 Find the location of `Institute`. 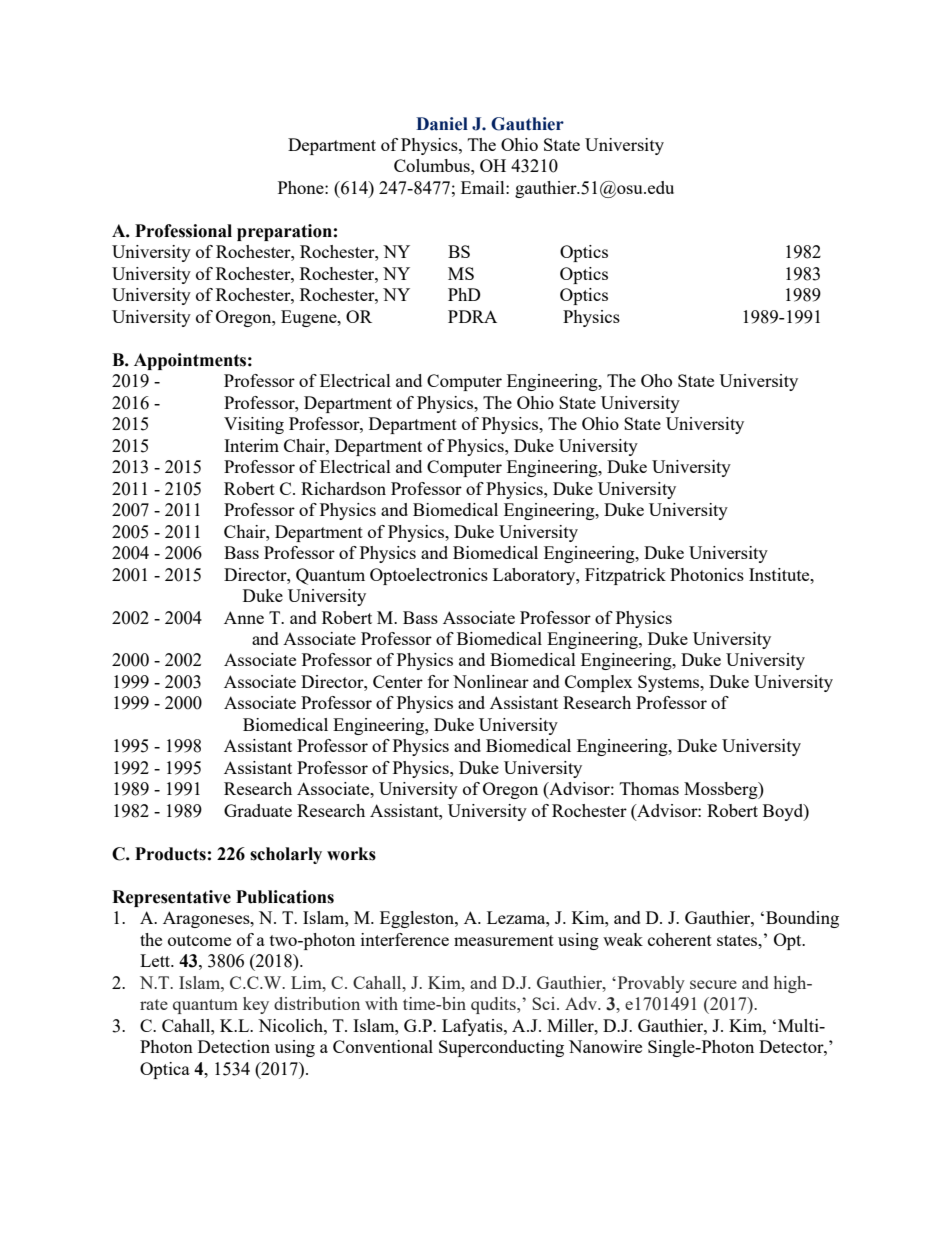

Institute is located at coordinates (780, 574).
